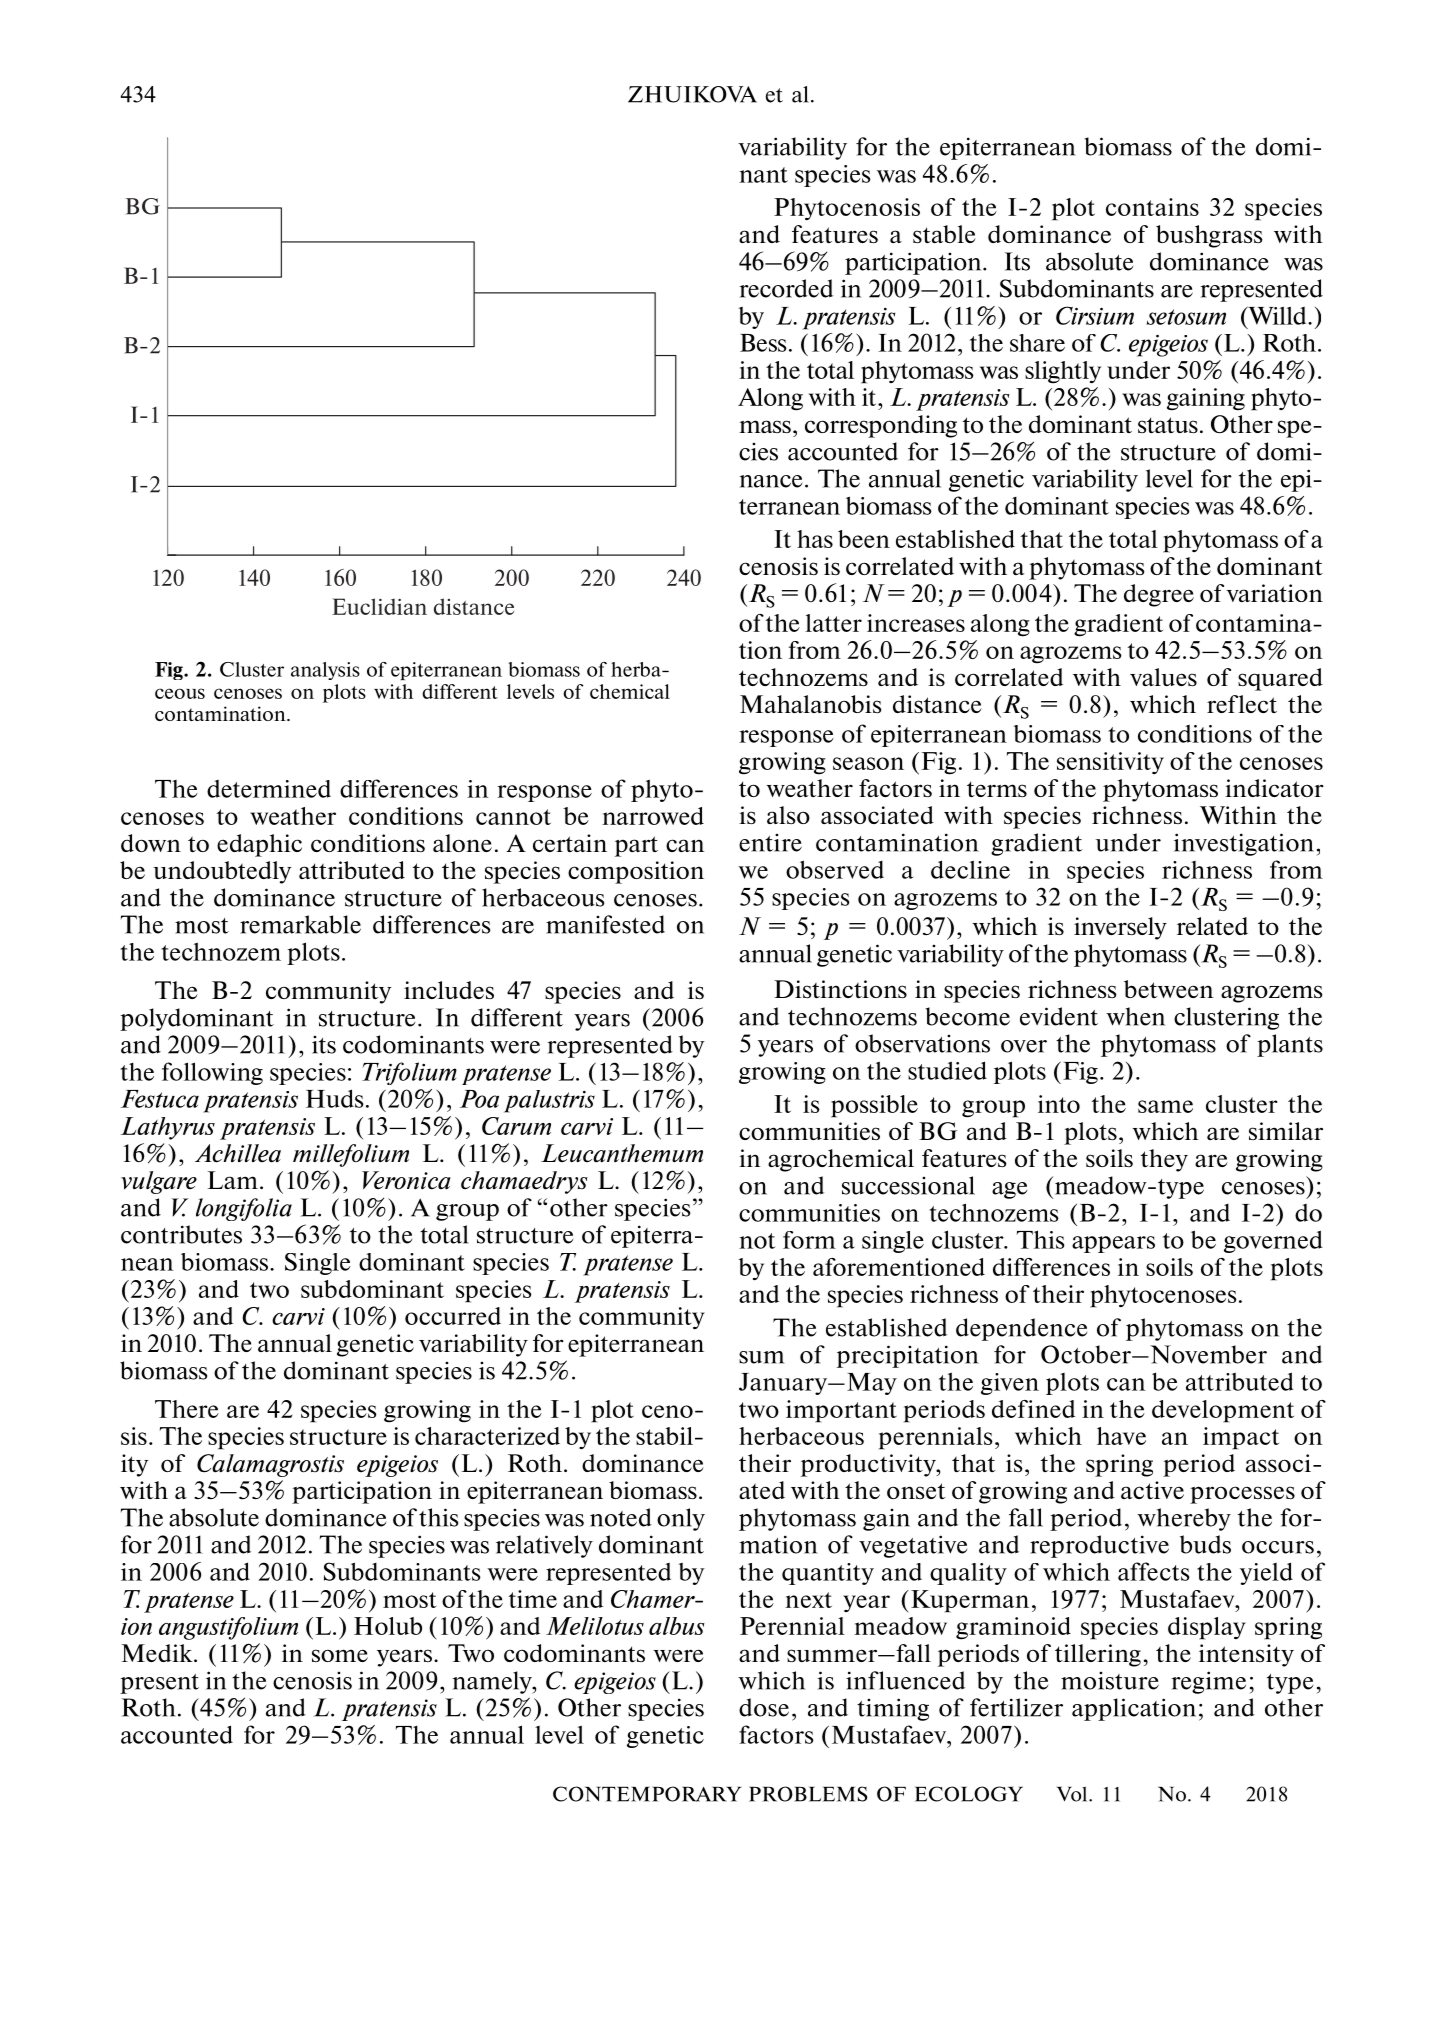 The height and width of the screenshot is (2041, 1443). I want to click on recorded, so click(786, 288).
